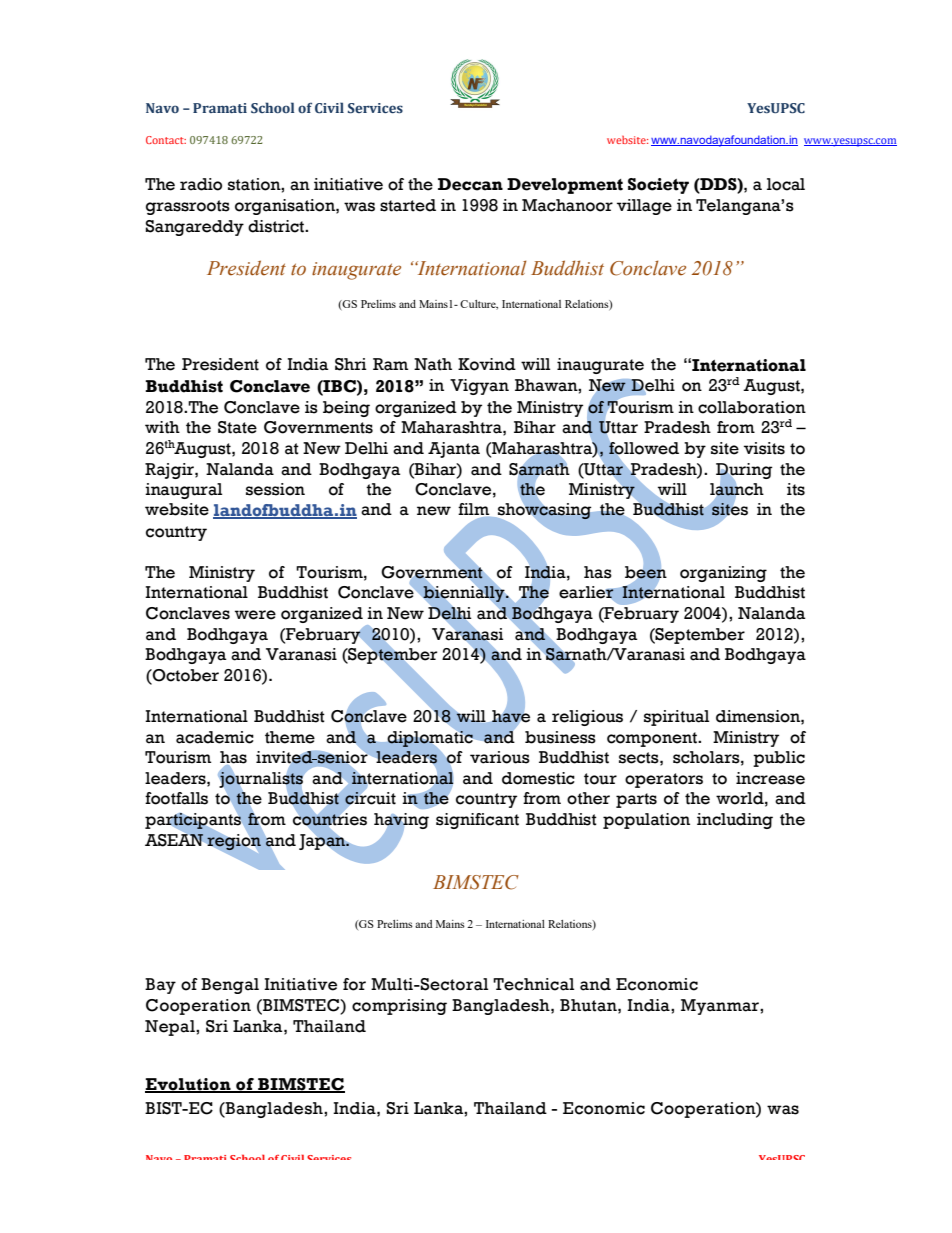 This document has height=1233, width=952. I want to click on film, so click(475, 510).
